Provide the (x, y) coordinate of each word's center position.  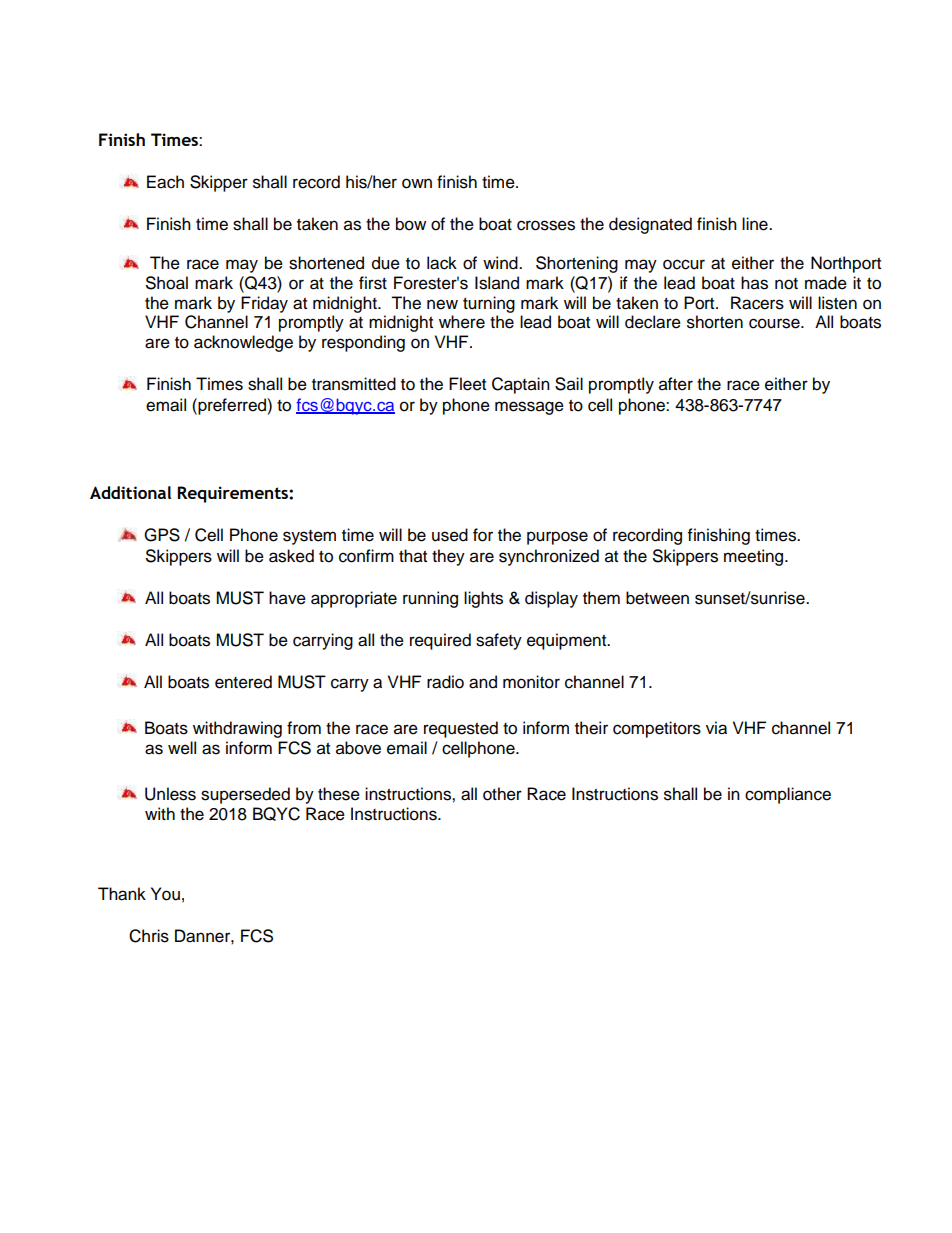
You (165, 894)
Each (165, 182)
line (756, 224)
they (448, 557)
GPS (162, 535)
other (502, 794)
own (417, 183)
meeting (755, 557)
